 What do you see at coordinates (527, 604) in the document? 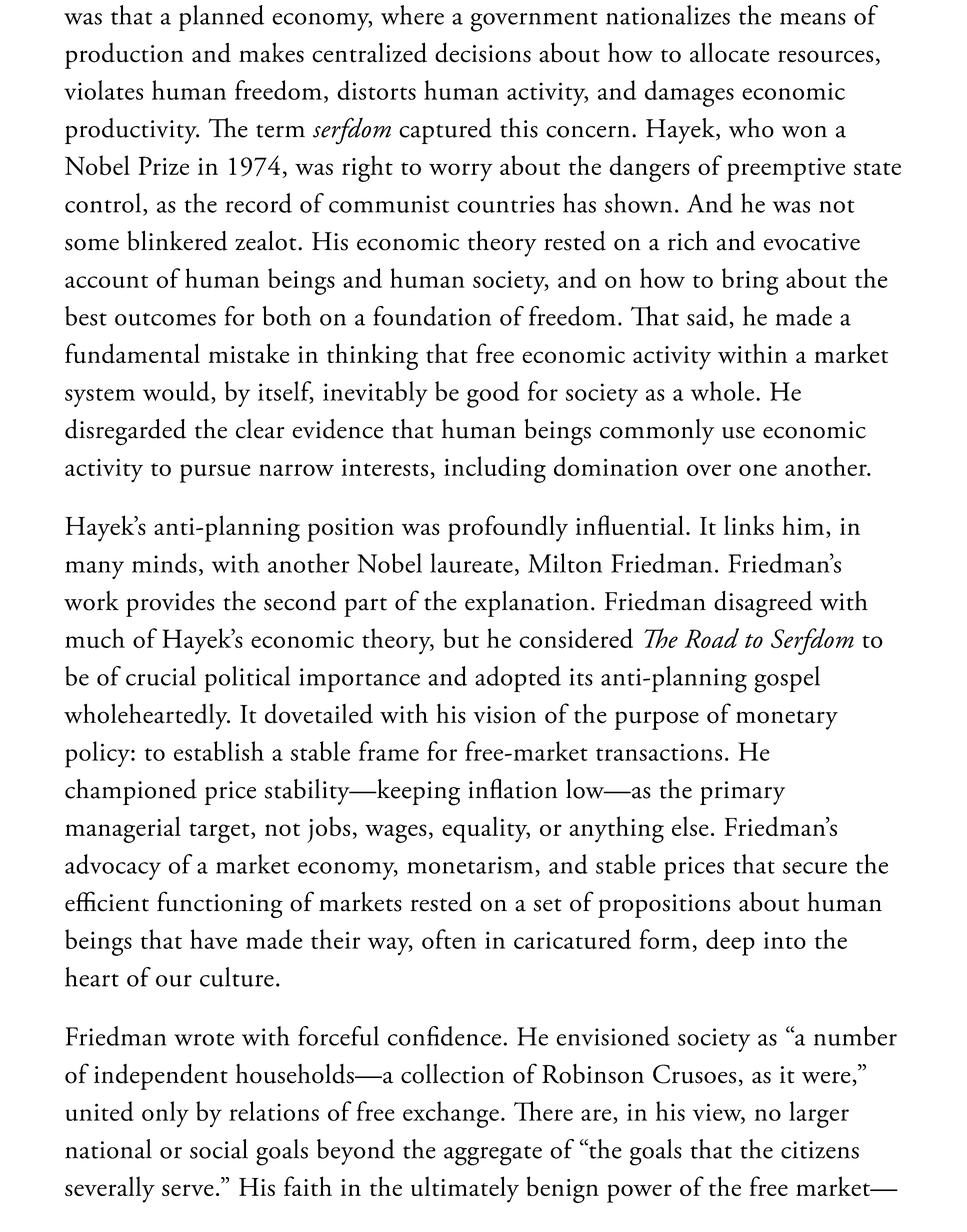
I see `explanation` at bounding box center [527, 604].
